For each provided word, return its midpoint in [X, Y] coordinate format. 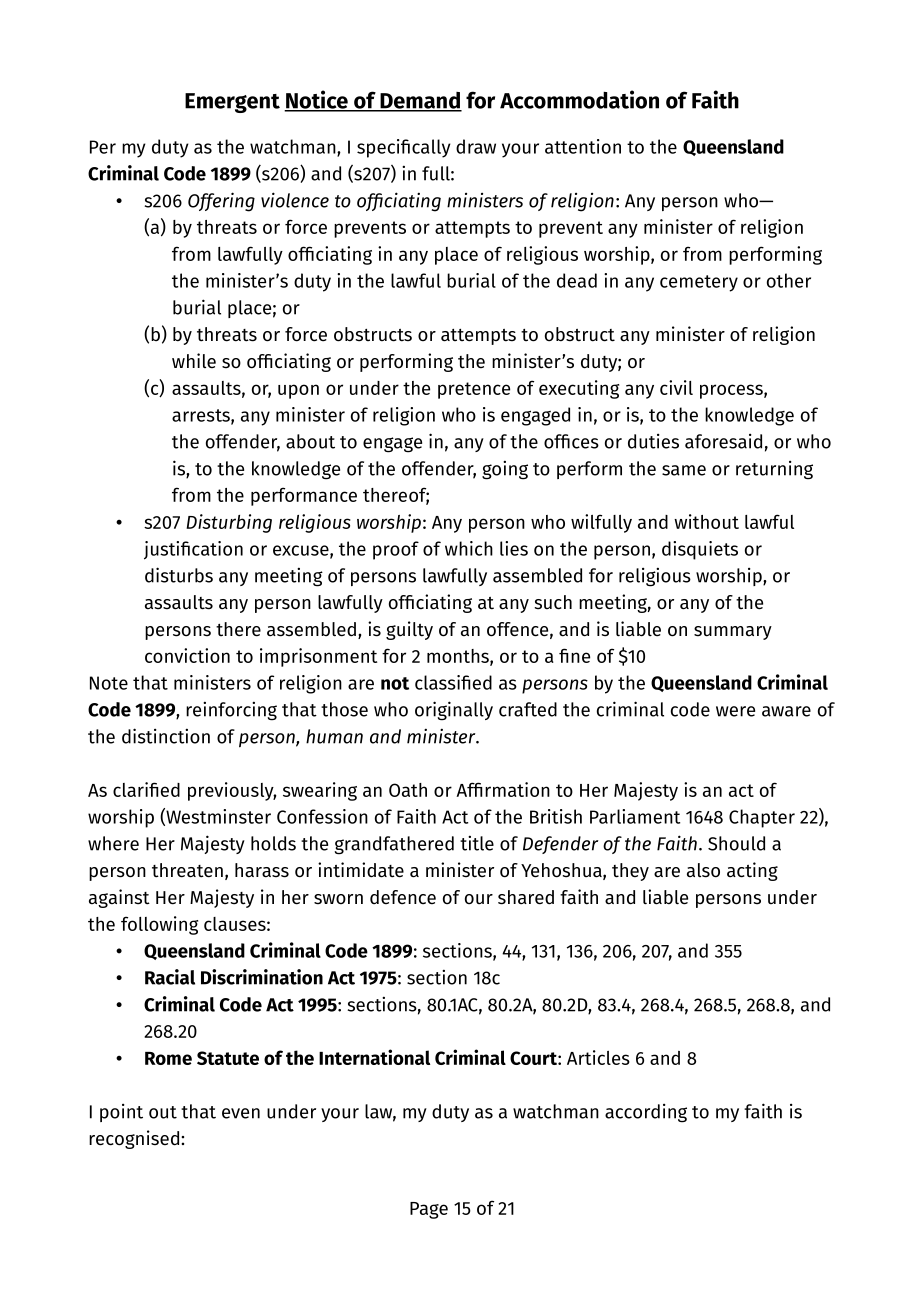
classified [453, 682]
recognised [135, 1139]
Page [429, 1210]
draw [476, 146]
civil [676, 387]
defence [403, 897]
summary [733, 633]
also [703, 870]
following [159, 925]
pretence [474, 390]
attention [583, 146]
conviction [187, 655]
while [194, 360]
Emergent [232, 103]
